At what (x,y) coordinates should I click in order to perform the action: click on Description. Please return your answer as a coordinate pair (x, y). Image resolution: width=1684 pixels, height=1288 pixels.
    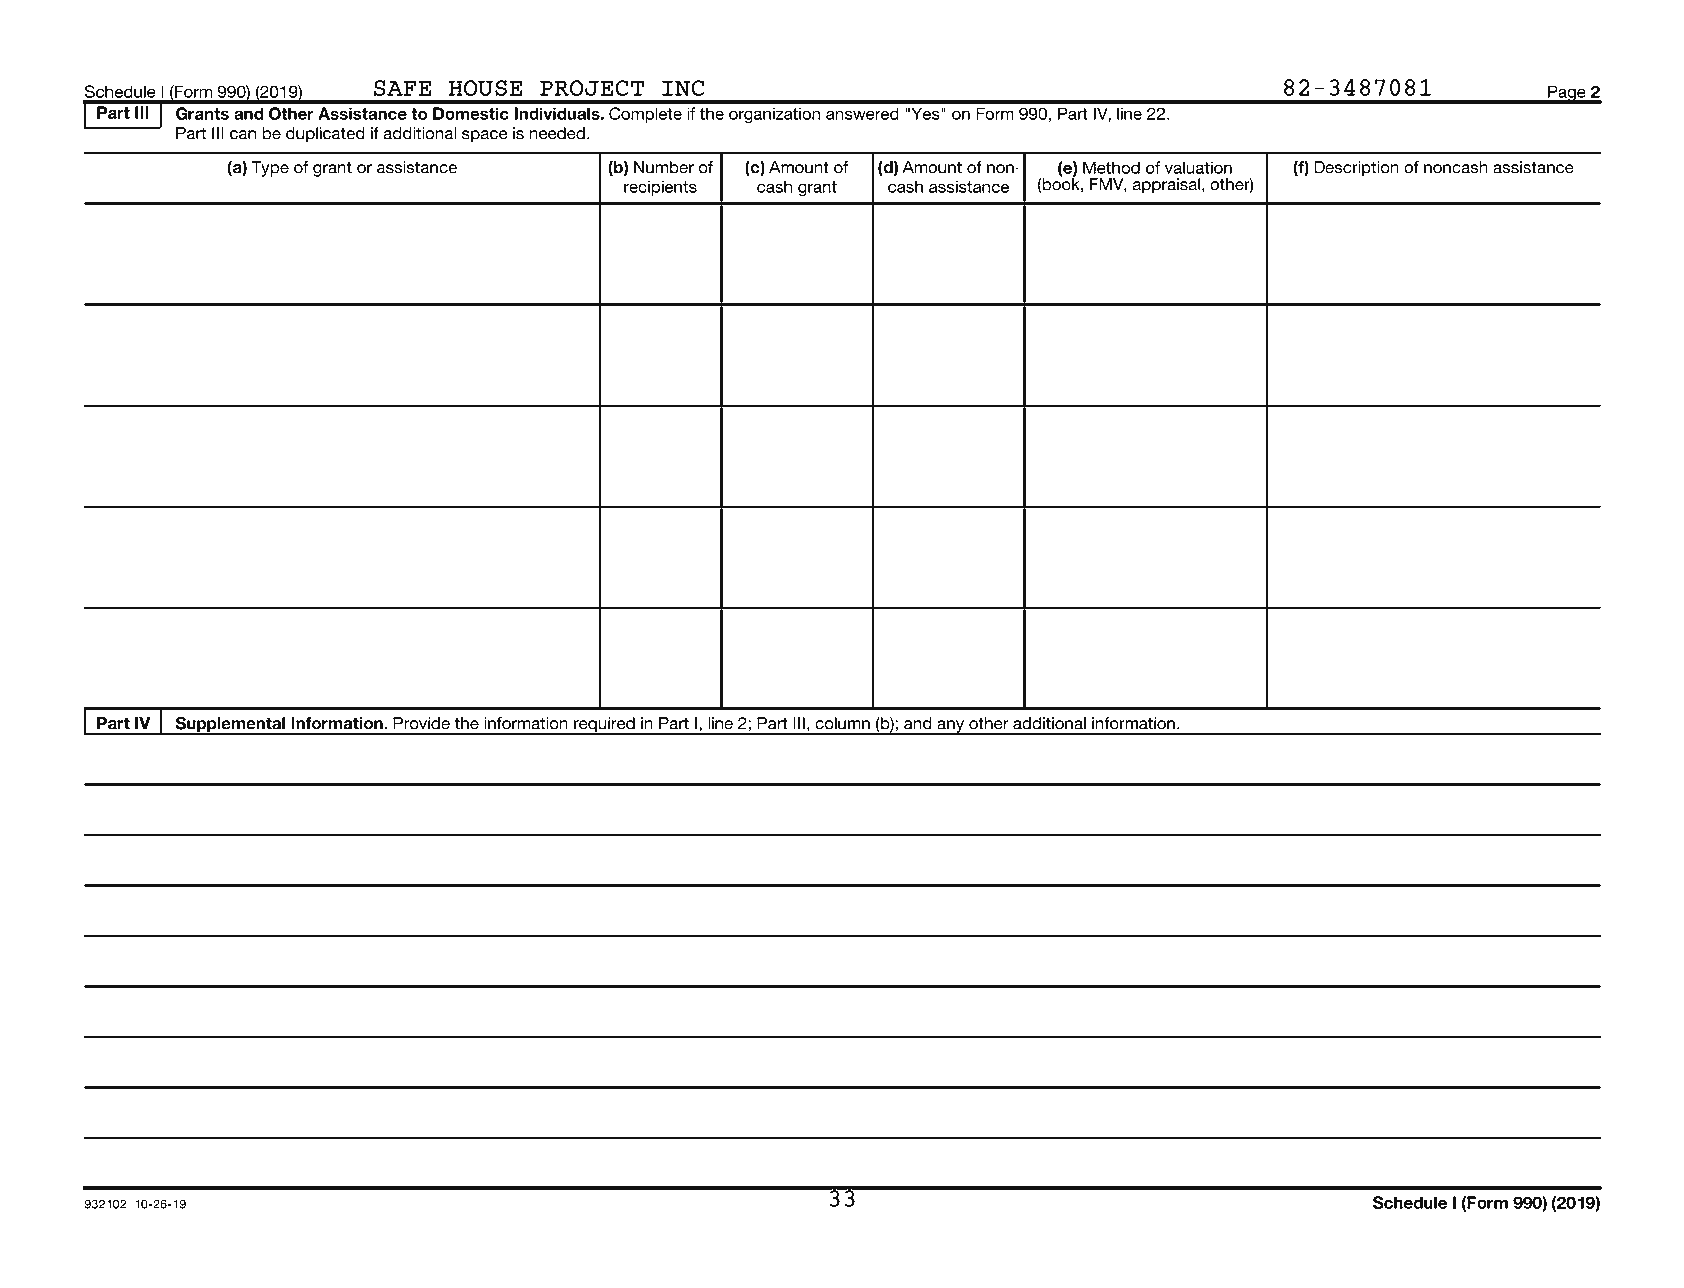
    Looking at the image, I should click on (1356, 169).
